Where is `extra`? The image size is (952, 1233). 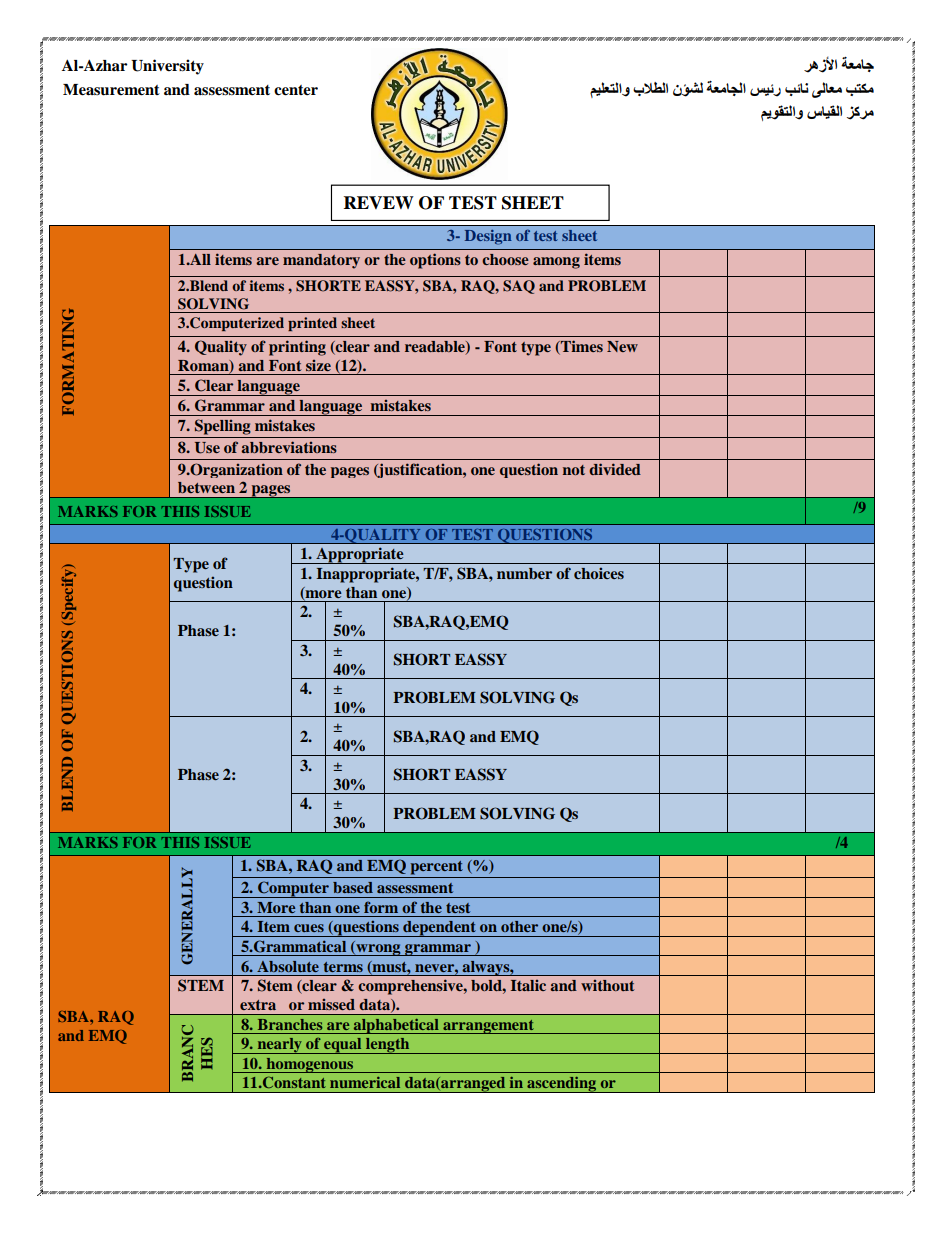 extra is located at coordinates (258, 1005).
